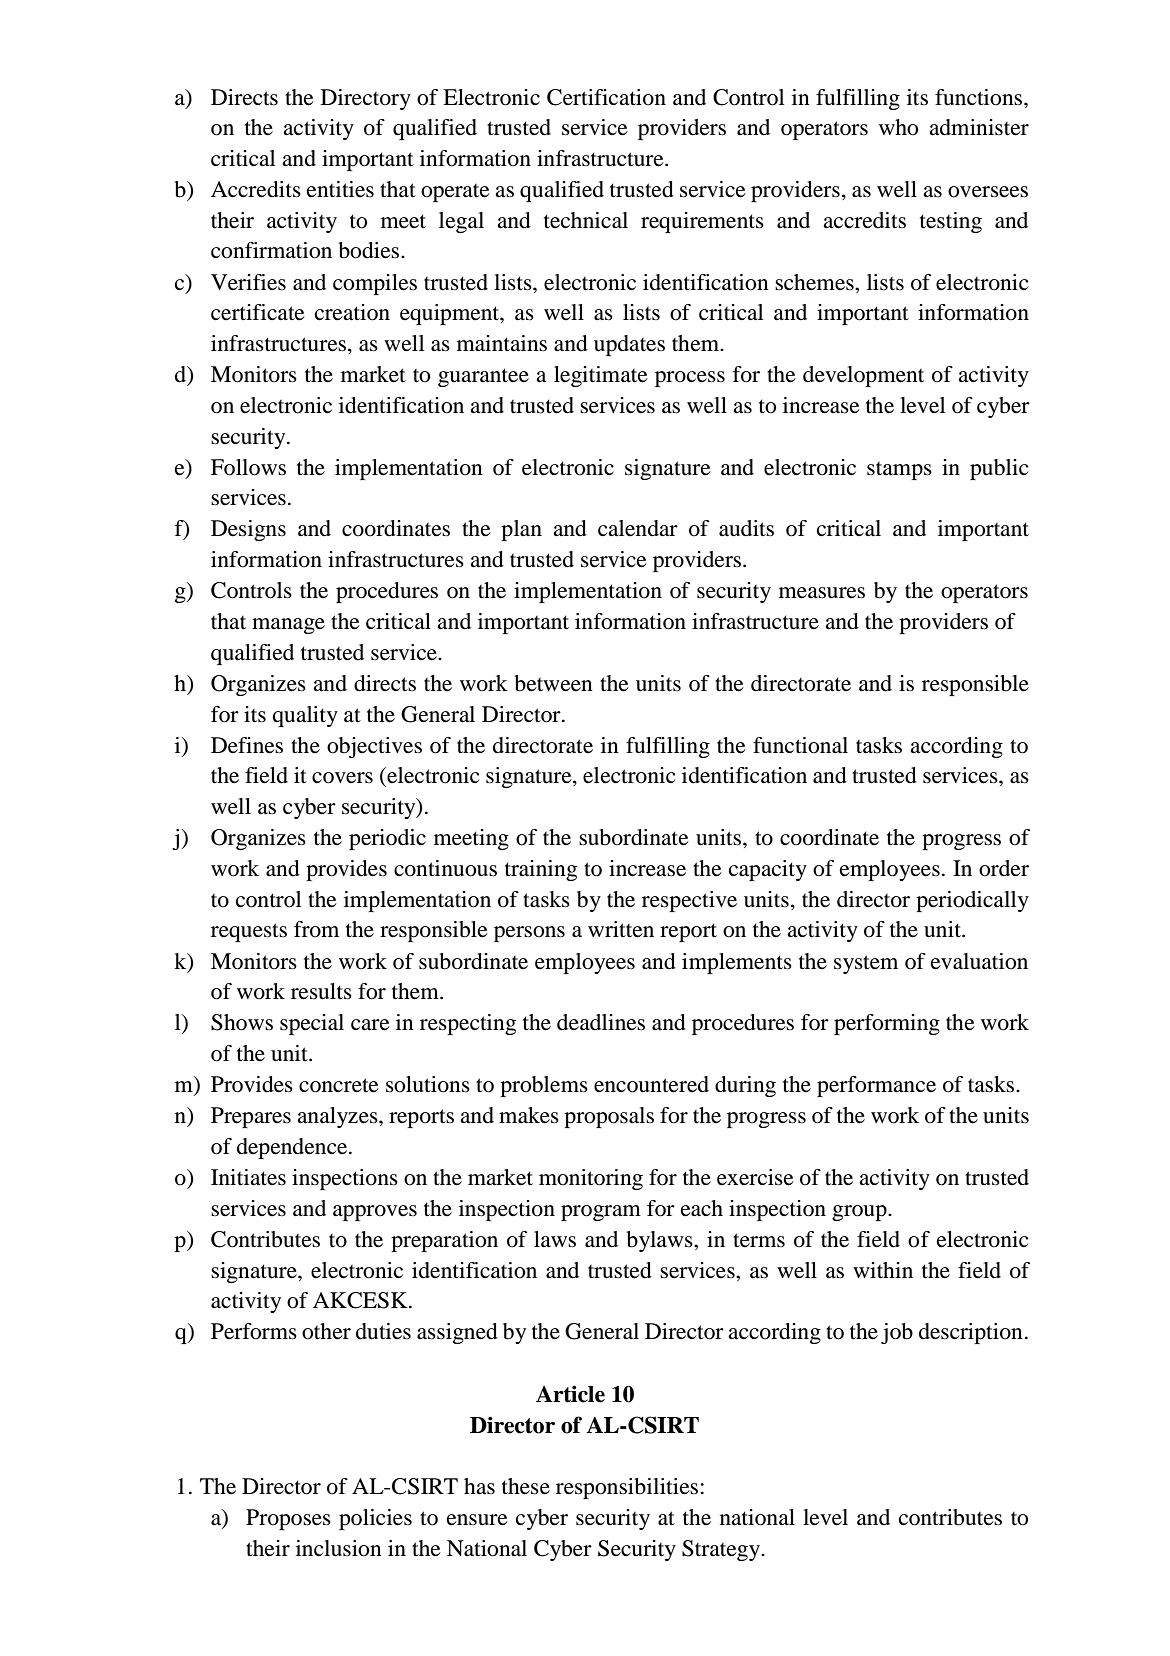 The image size is (1170, 1656). I want to click on responsibilities, so click(627, 1488).
